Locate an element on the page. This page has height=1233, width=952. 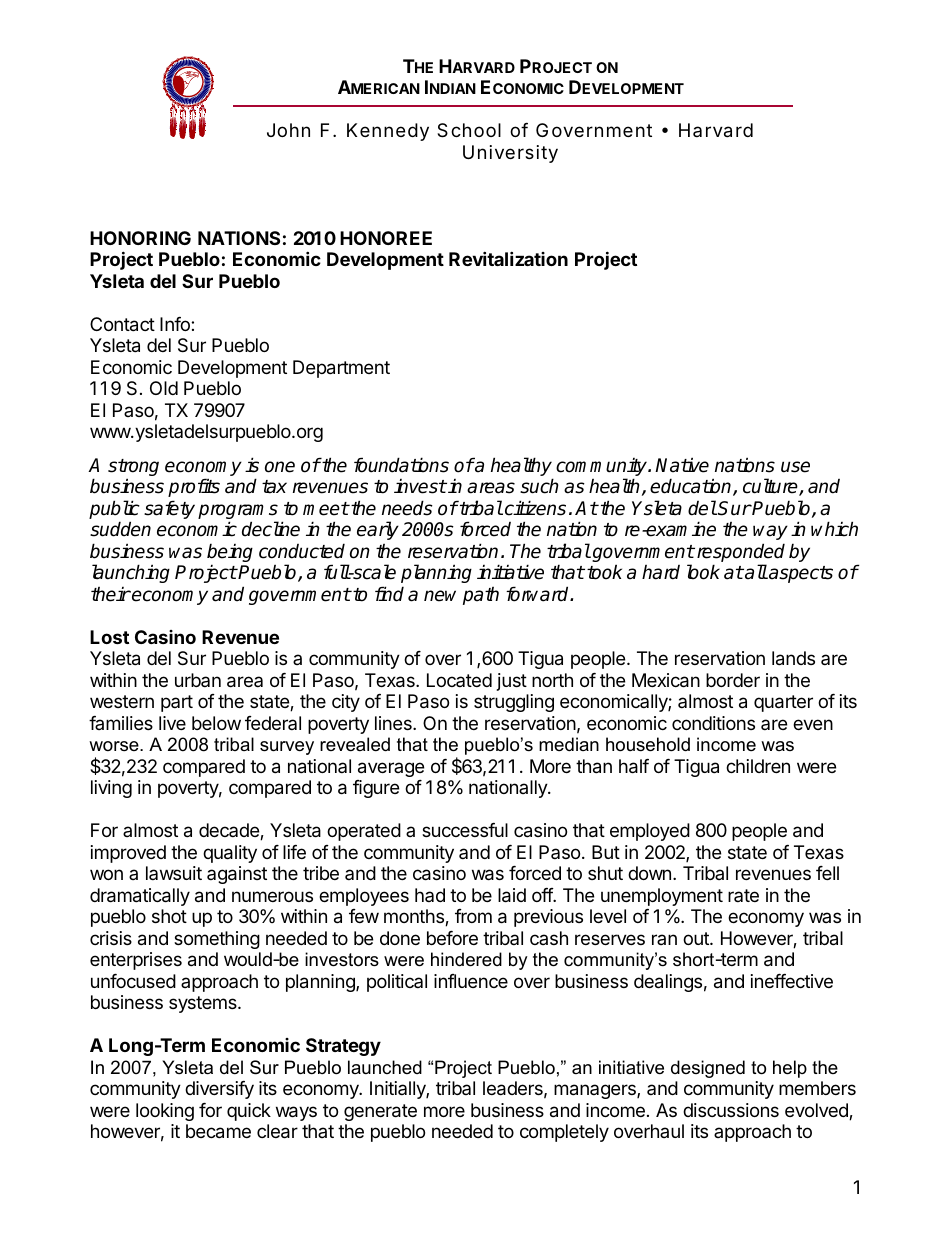
children is located at coordinates (758, 766).
